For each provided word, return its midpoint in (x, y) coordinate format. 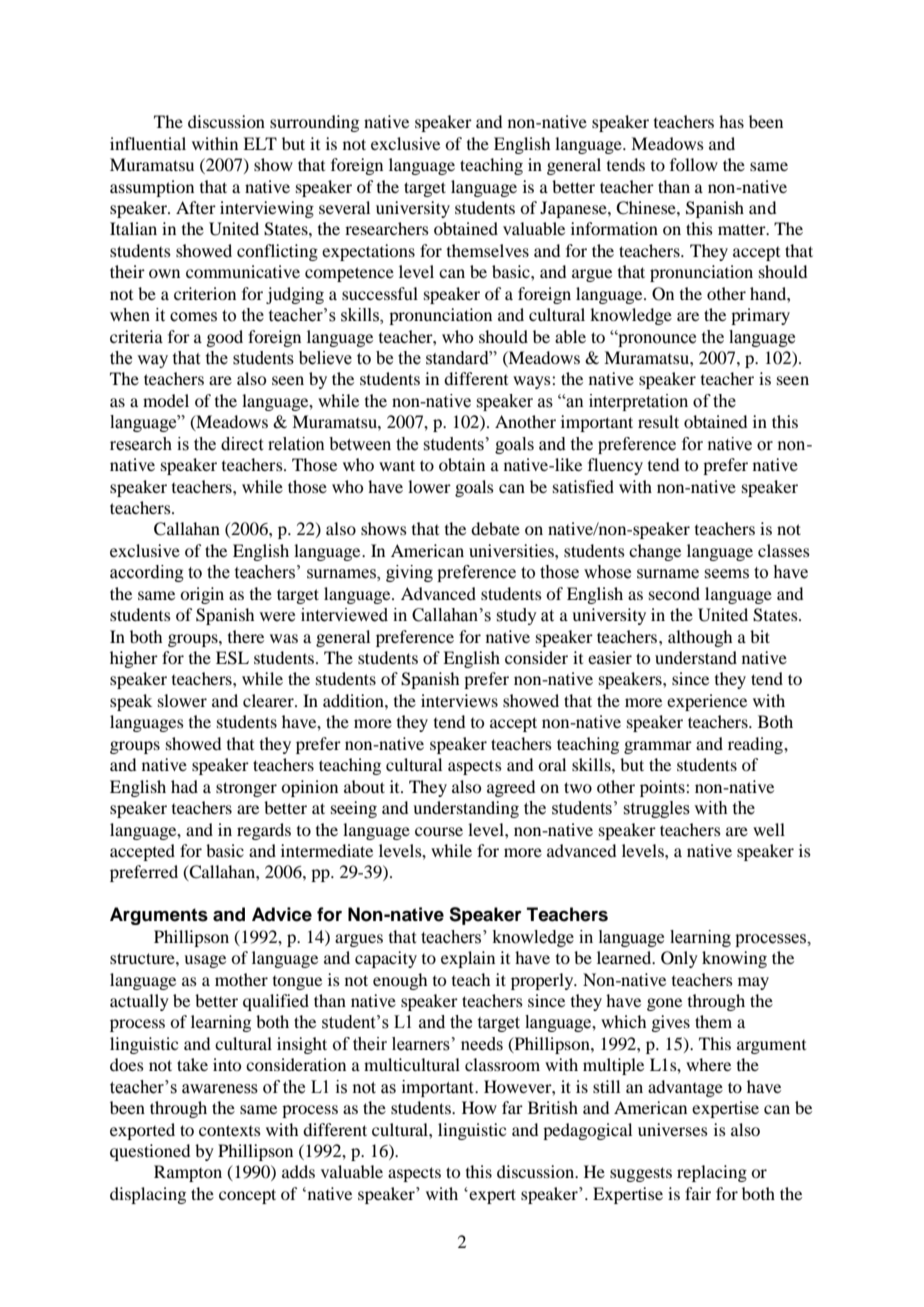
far (512, 1107)
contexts (230, 1130)
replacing (712, 1173)
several (344, 207)
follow (694, 164)
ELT (260, 143)
